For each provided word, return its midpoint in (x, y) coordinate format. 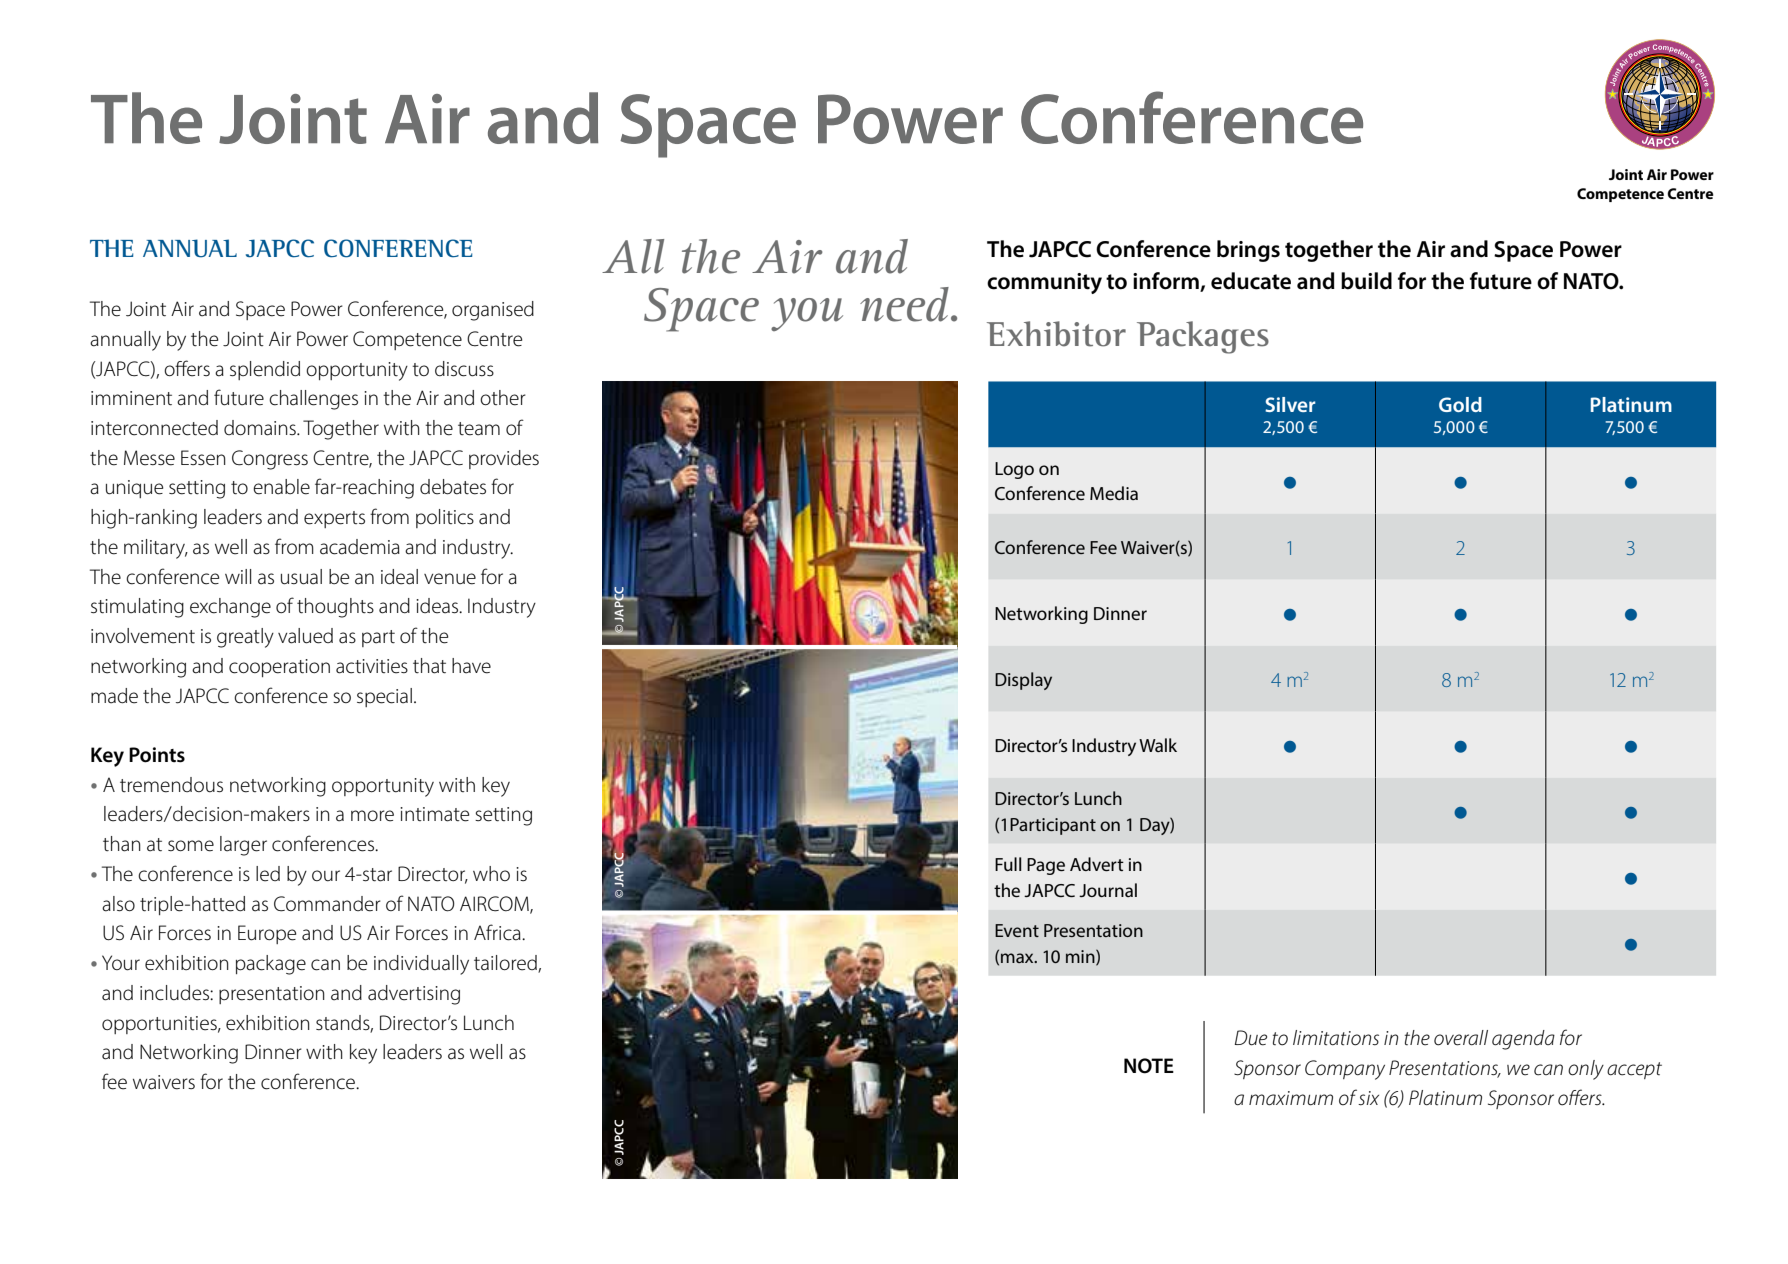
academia (360, 547)
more (372, 816)
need (904, 304)
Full (1008, 864)
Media (1114, 493)
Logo (1014, 470)
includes (175, 993)
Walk (1158, 745)
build (1366, 281)
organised (493, 311)
